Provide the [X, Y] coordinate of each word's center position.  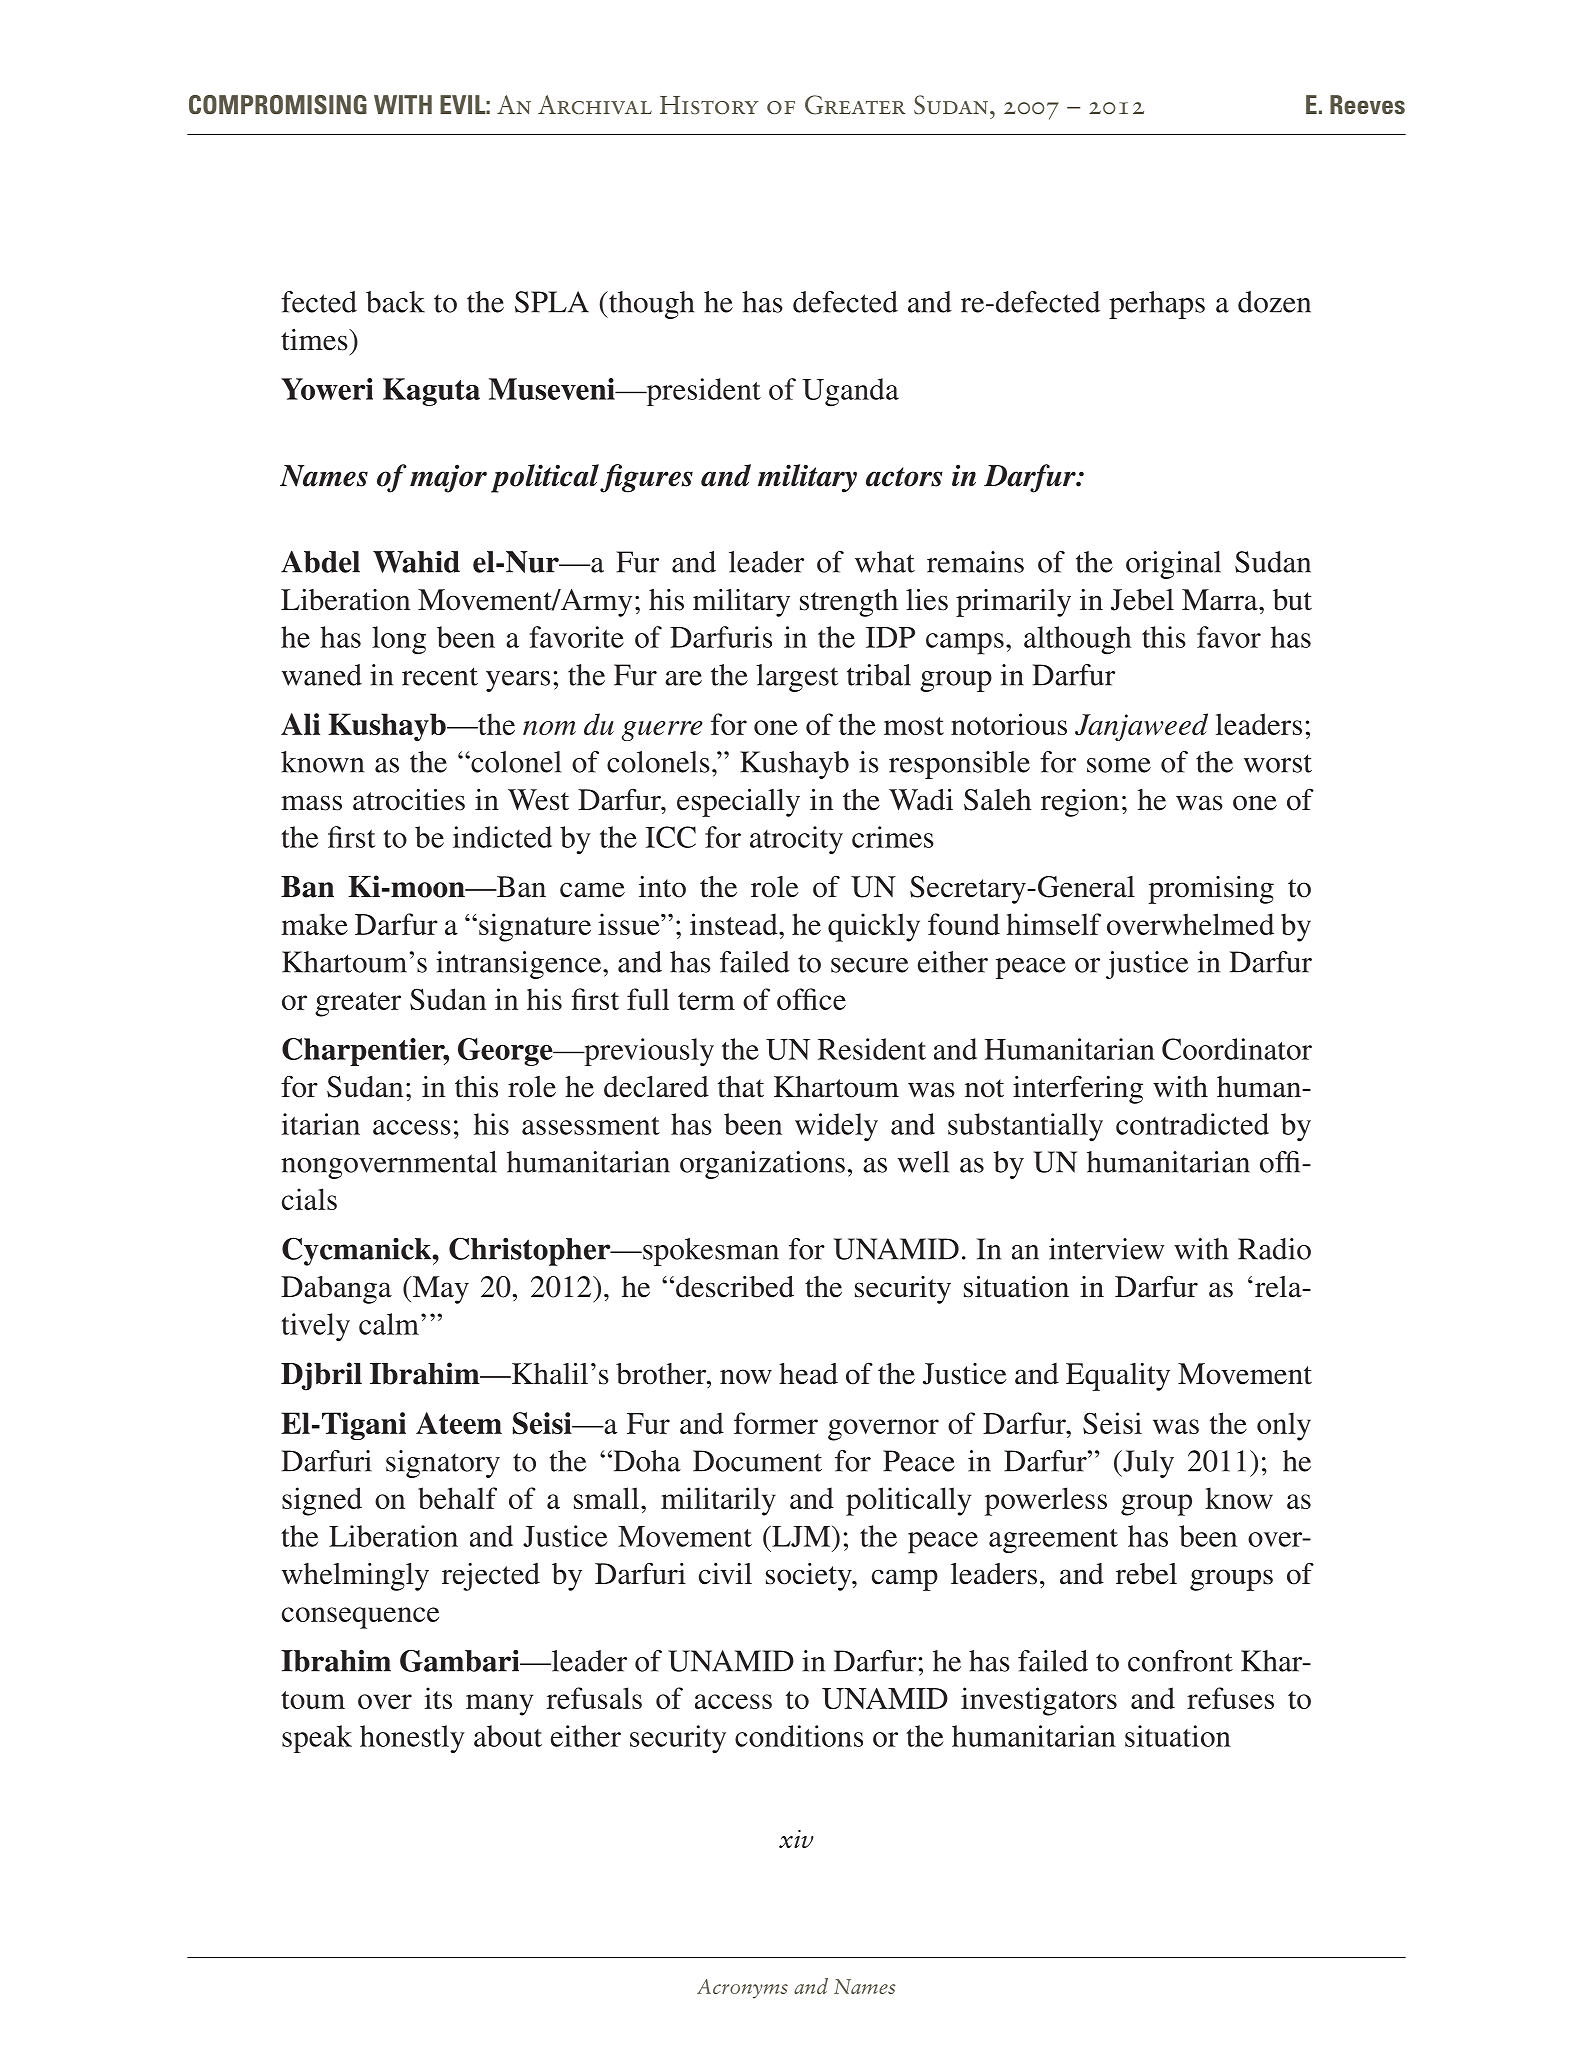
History [709, 105]
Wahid [416, 562]
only [1284, 1426]
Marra [1221, 600]
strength [849, 603]
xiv [796, 1839]
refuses [1230, 1698]
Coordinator [1237, 1049]
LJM [800, 1536]
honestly [412, 1739]
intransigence [520, 965]
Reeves [1367, 104]
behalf [457, 1498]
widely [836, 1127]
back [395, 302]
